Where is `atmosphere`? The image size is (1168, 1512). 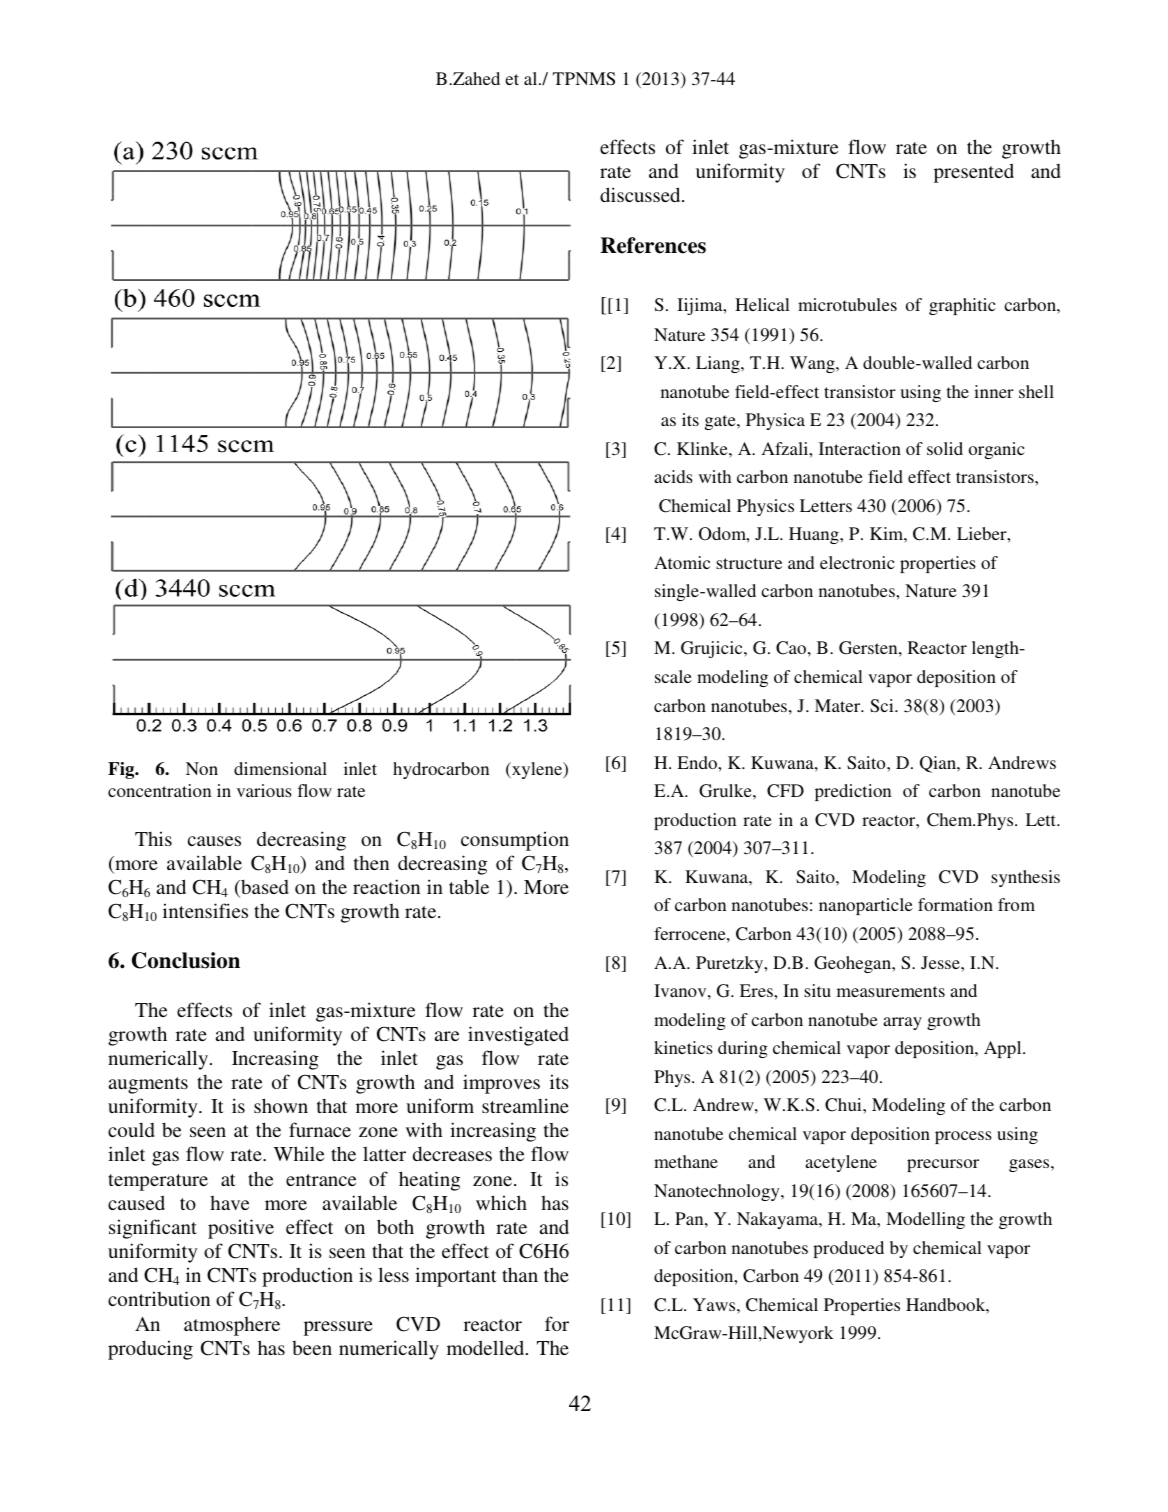 atmosphere is located at coordinates (232, 1326).
